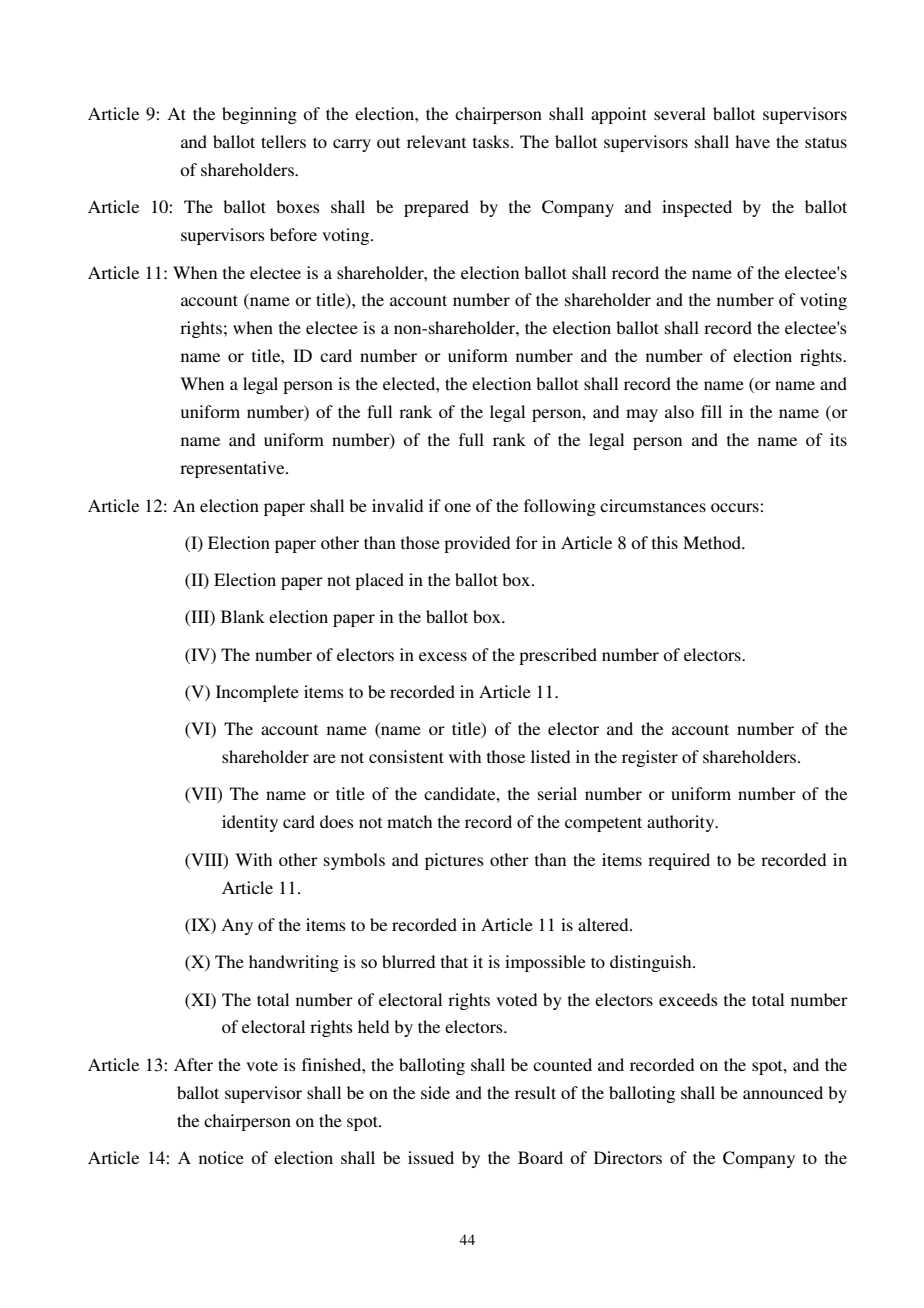 Image resolution: width=924 pixels, height=1308 pixels. What do you see at coordinates (557, 793) in the screenshot?
I see `serial` at bounding box center [557, 793].
